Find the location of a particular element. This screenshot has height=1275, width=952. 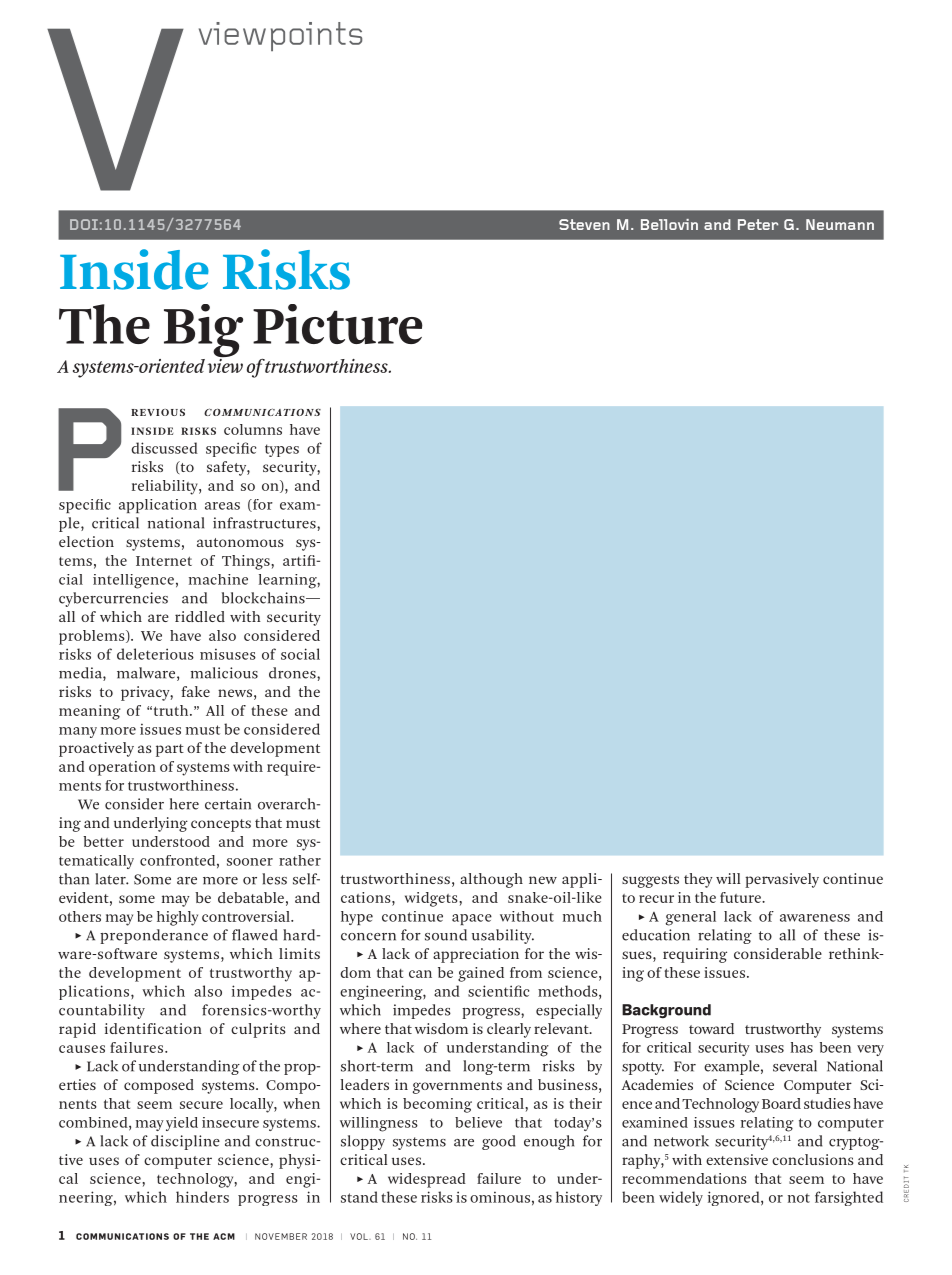

discussed is located at coordinates (165, 448).
